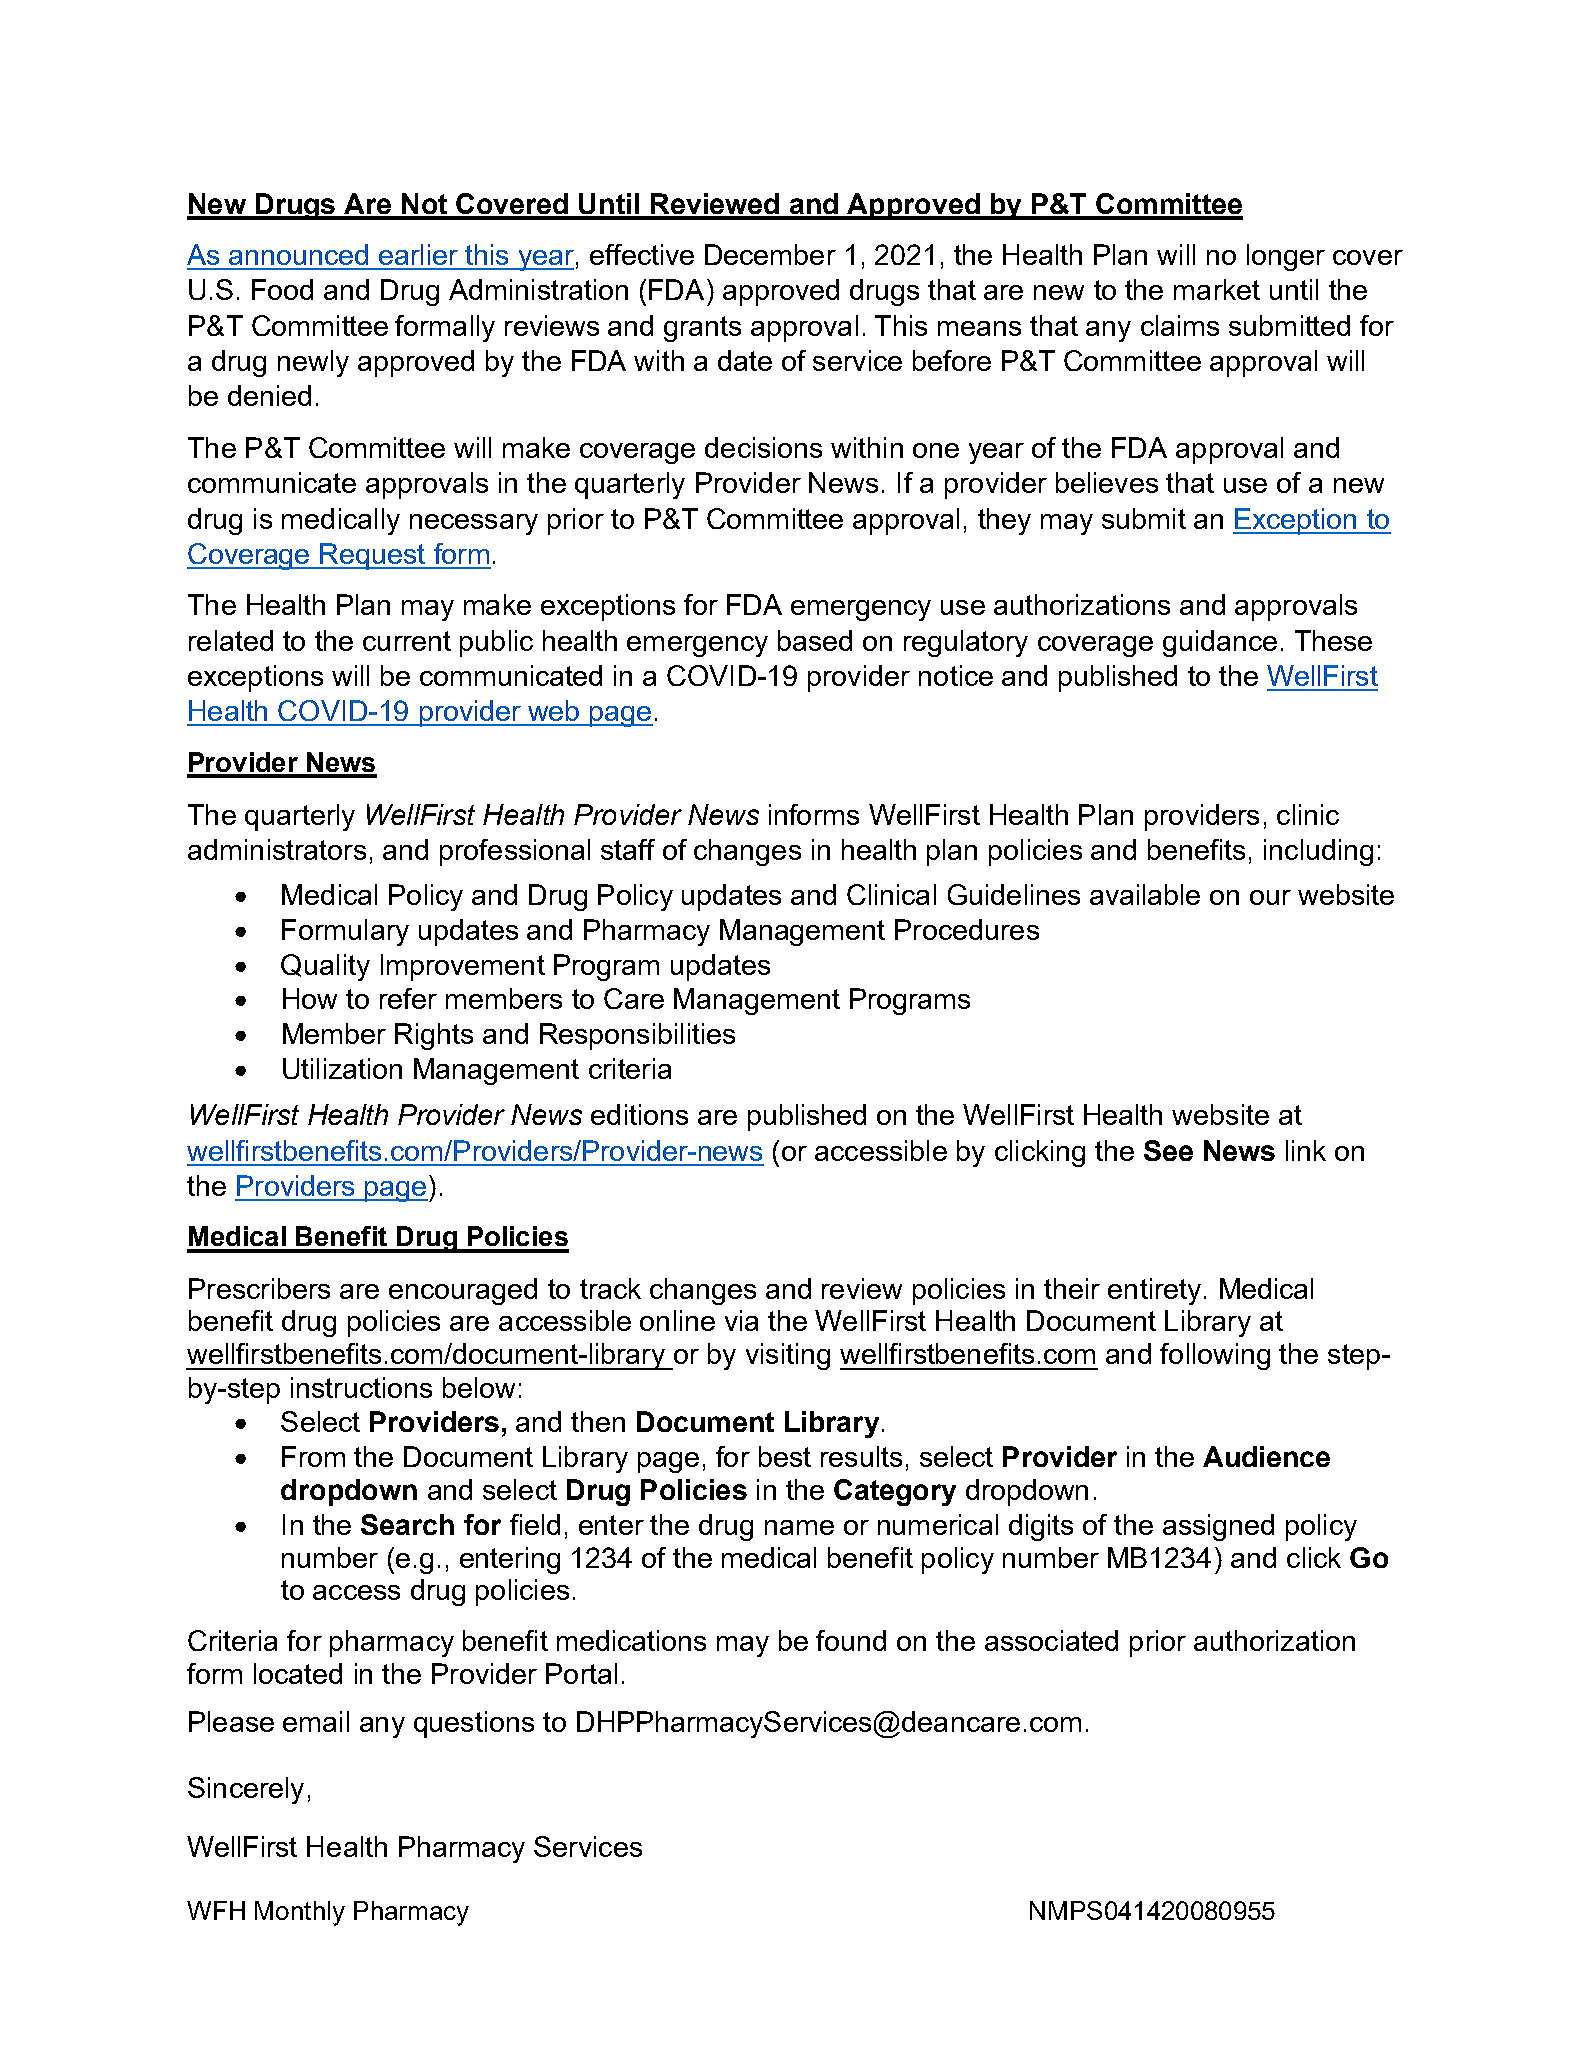 Image resolution: width=1589 pixels, height=2057 pixels. What do you see at coordinates (815, 640) in the image?
I see `based` at bounding box center [815, 640].
